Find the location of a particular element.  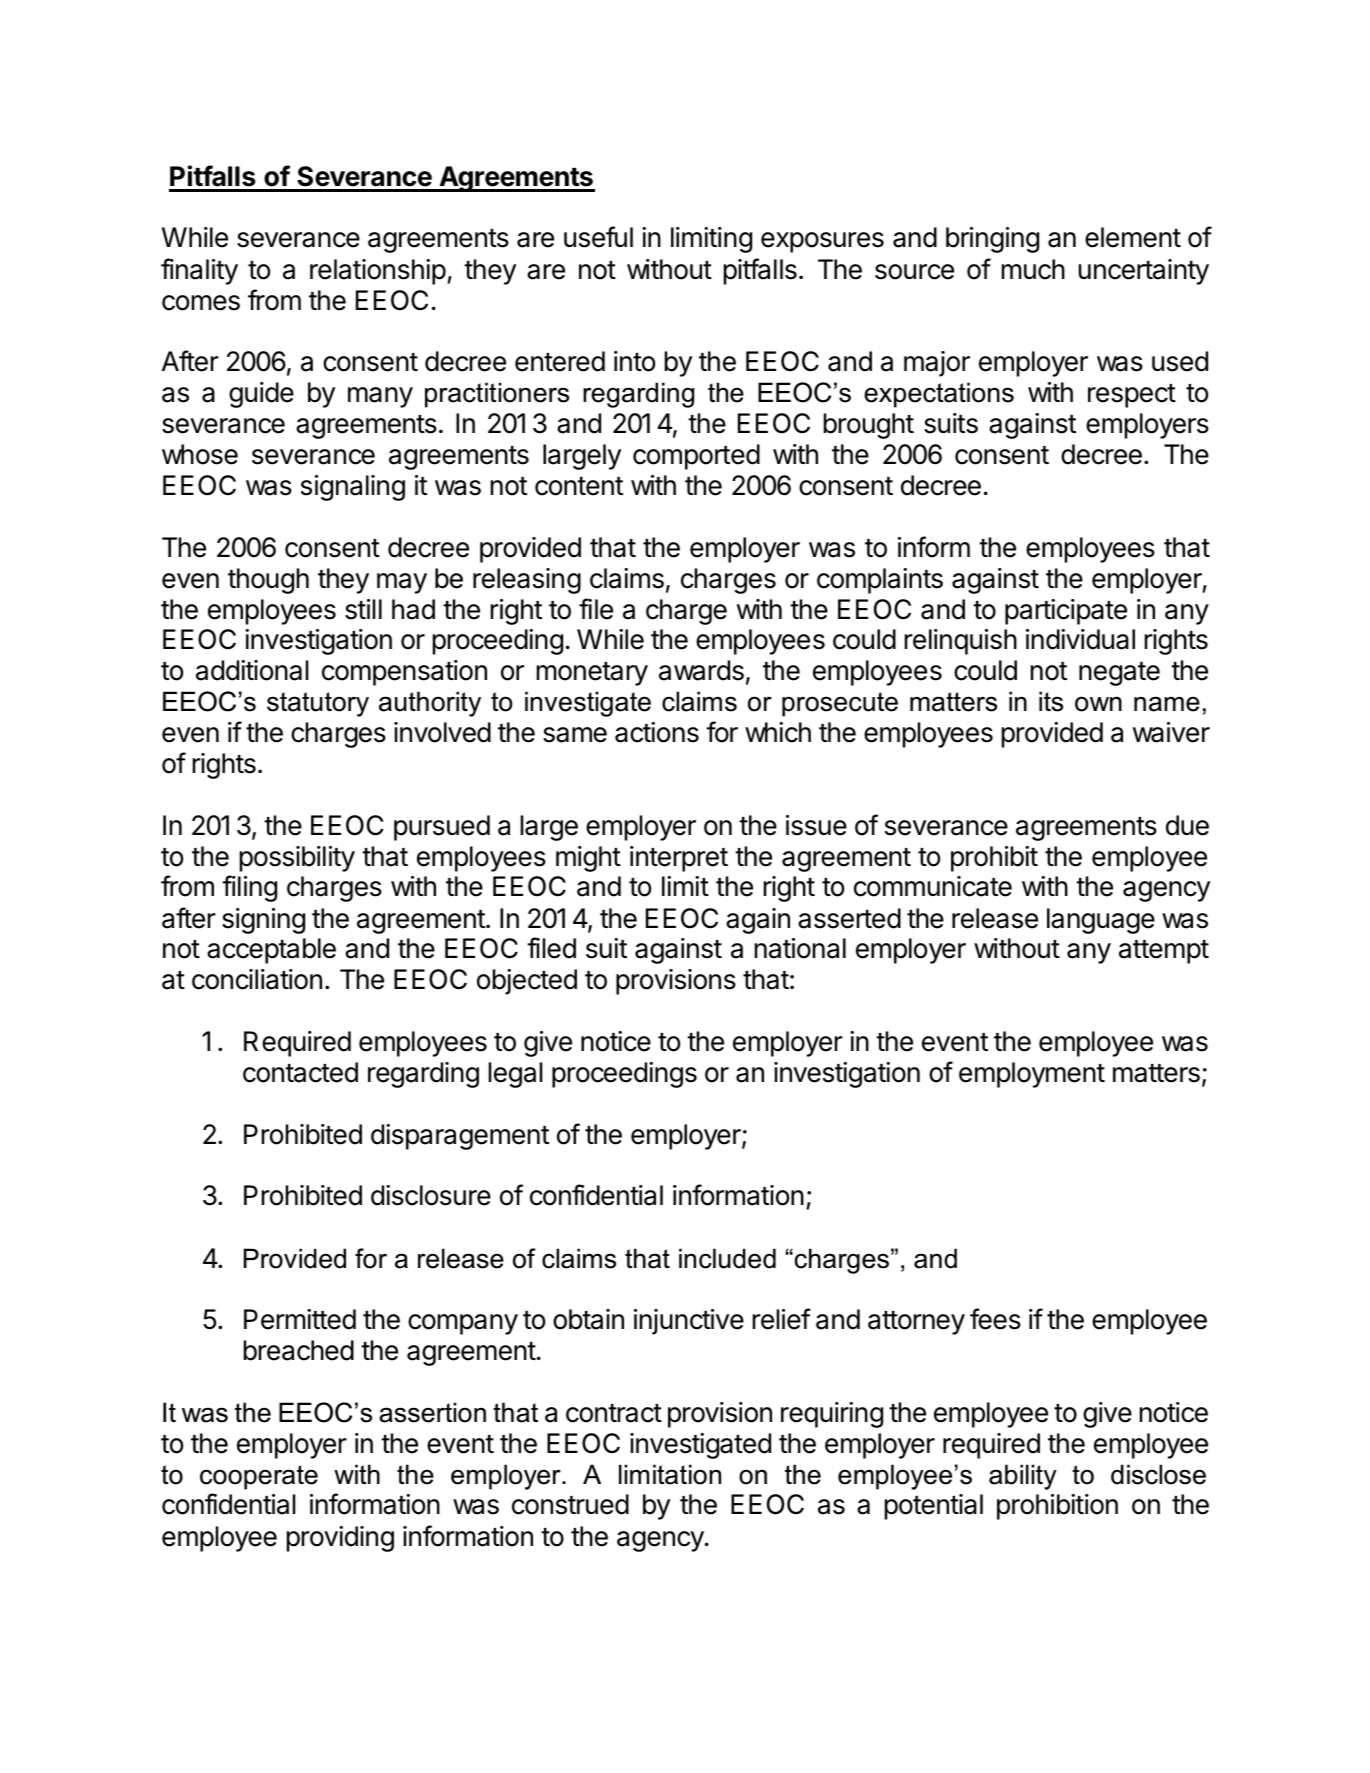

much is located at coordinates (1033, 269).
